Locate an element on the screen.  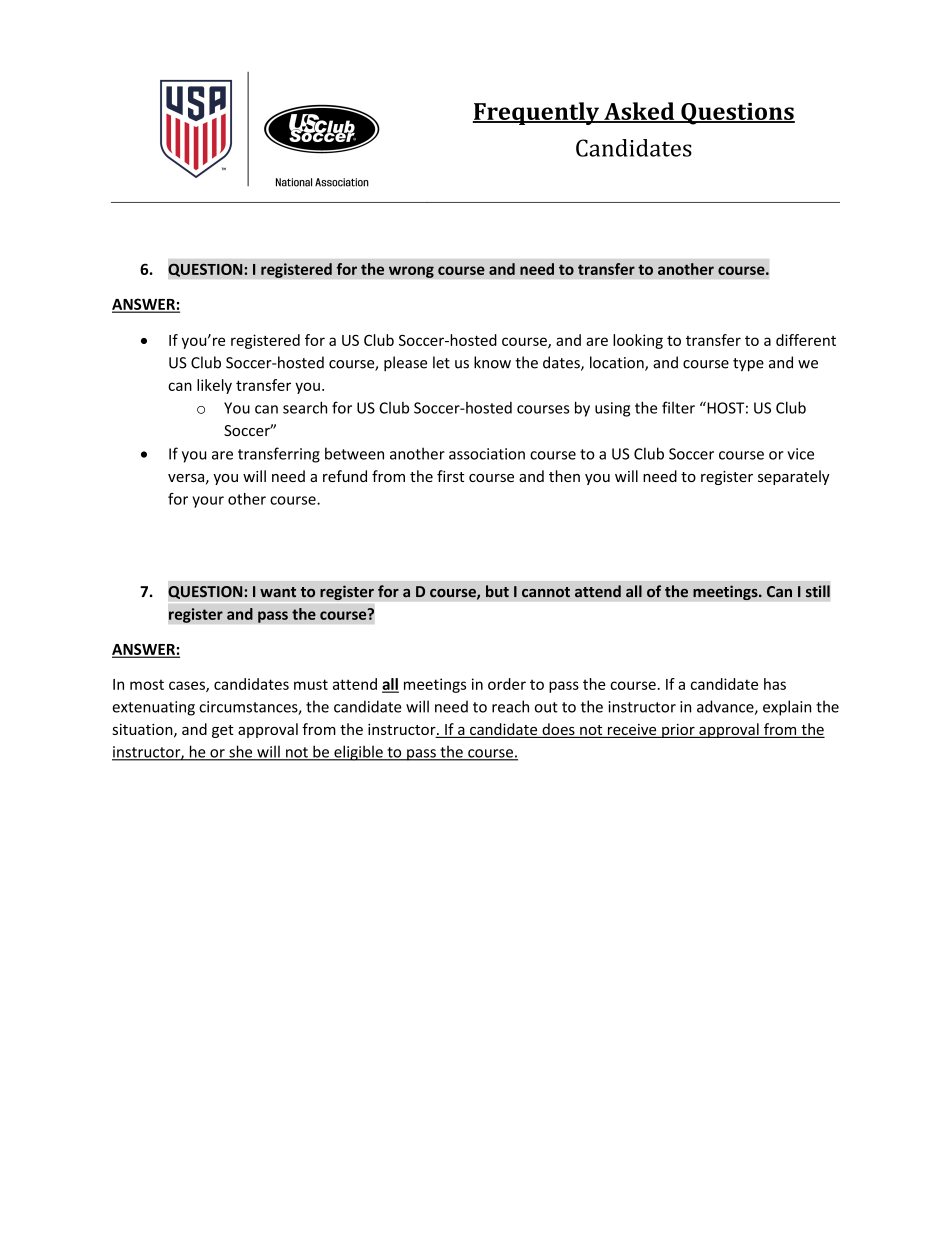
Asked is located at coordinates (639, 112).
